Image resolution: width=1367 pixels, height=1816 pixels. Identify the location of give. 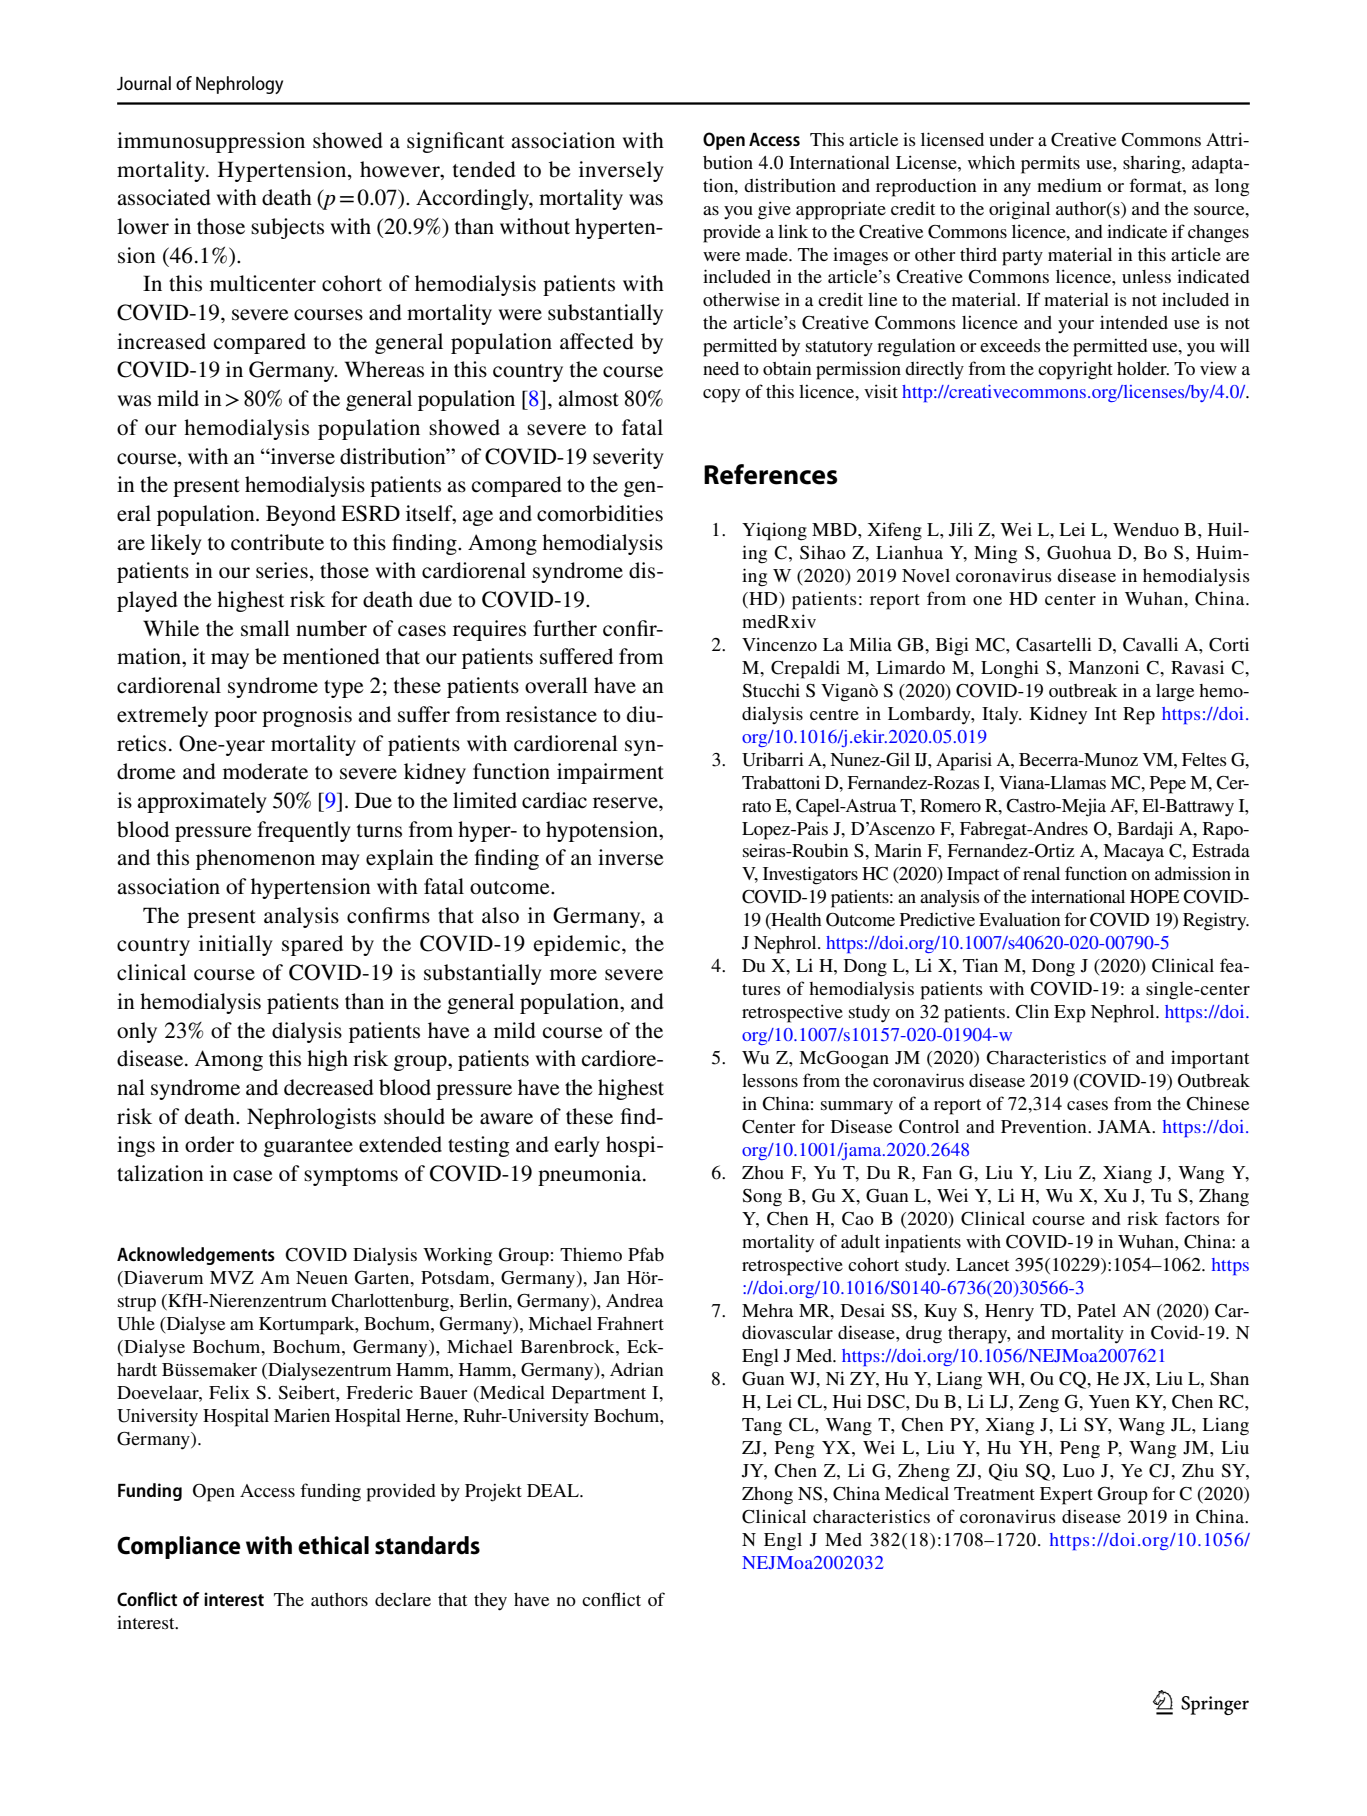
(774, 210).
